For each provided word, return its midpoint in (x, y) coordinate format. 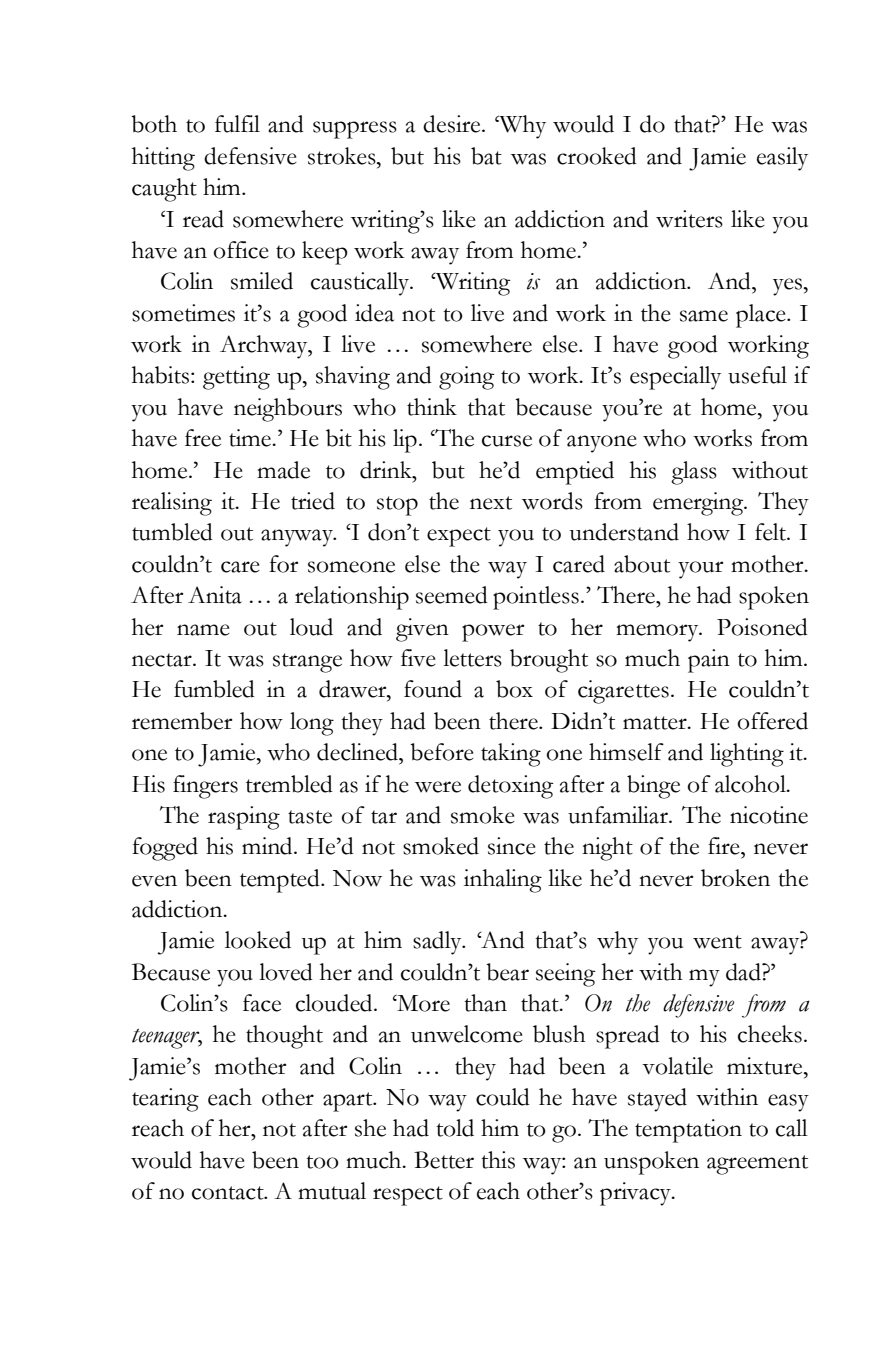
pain (709, 661)
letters (472, 658)
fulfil (237, 124)
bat (486, 156)
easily (782, 159)
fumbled (214, 689)
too (322, 1162)
